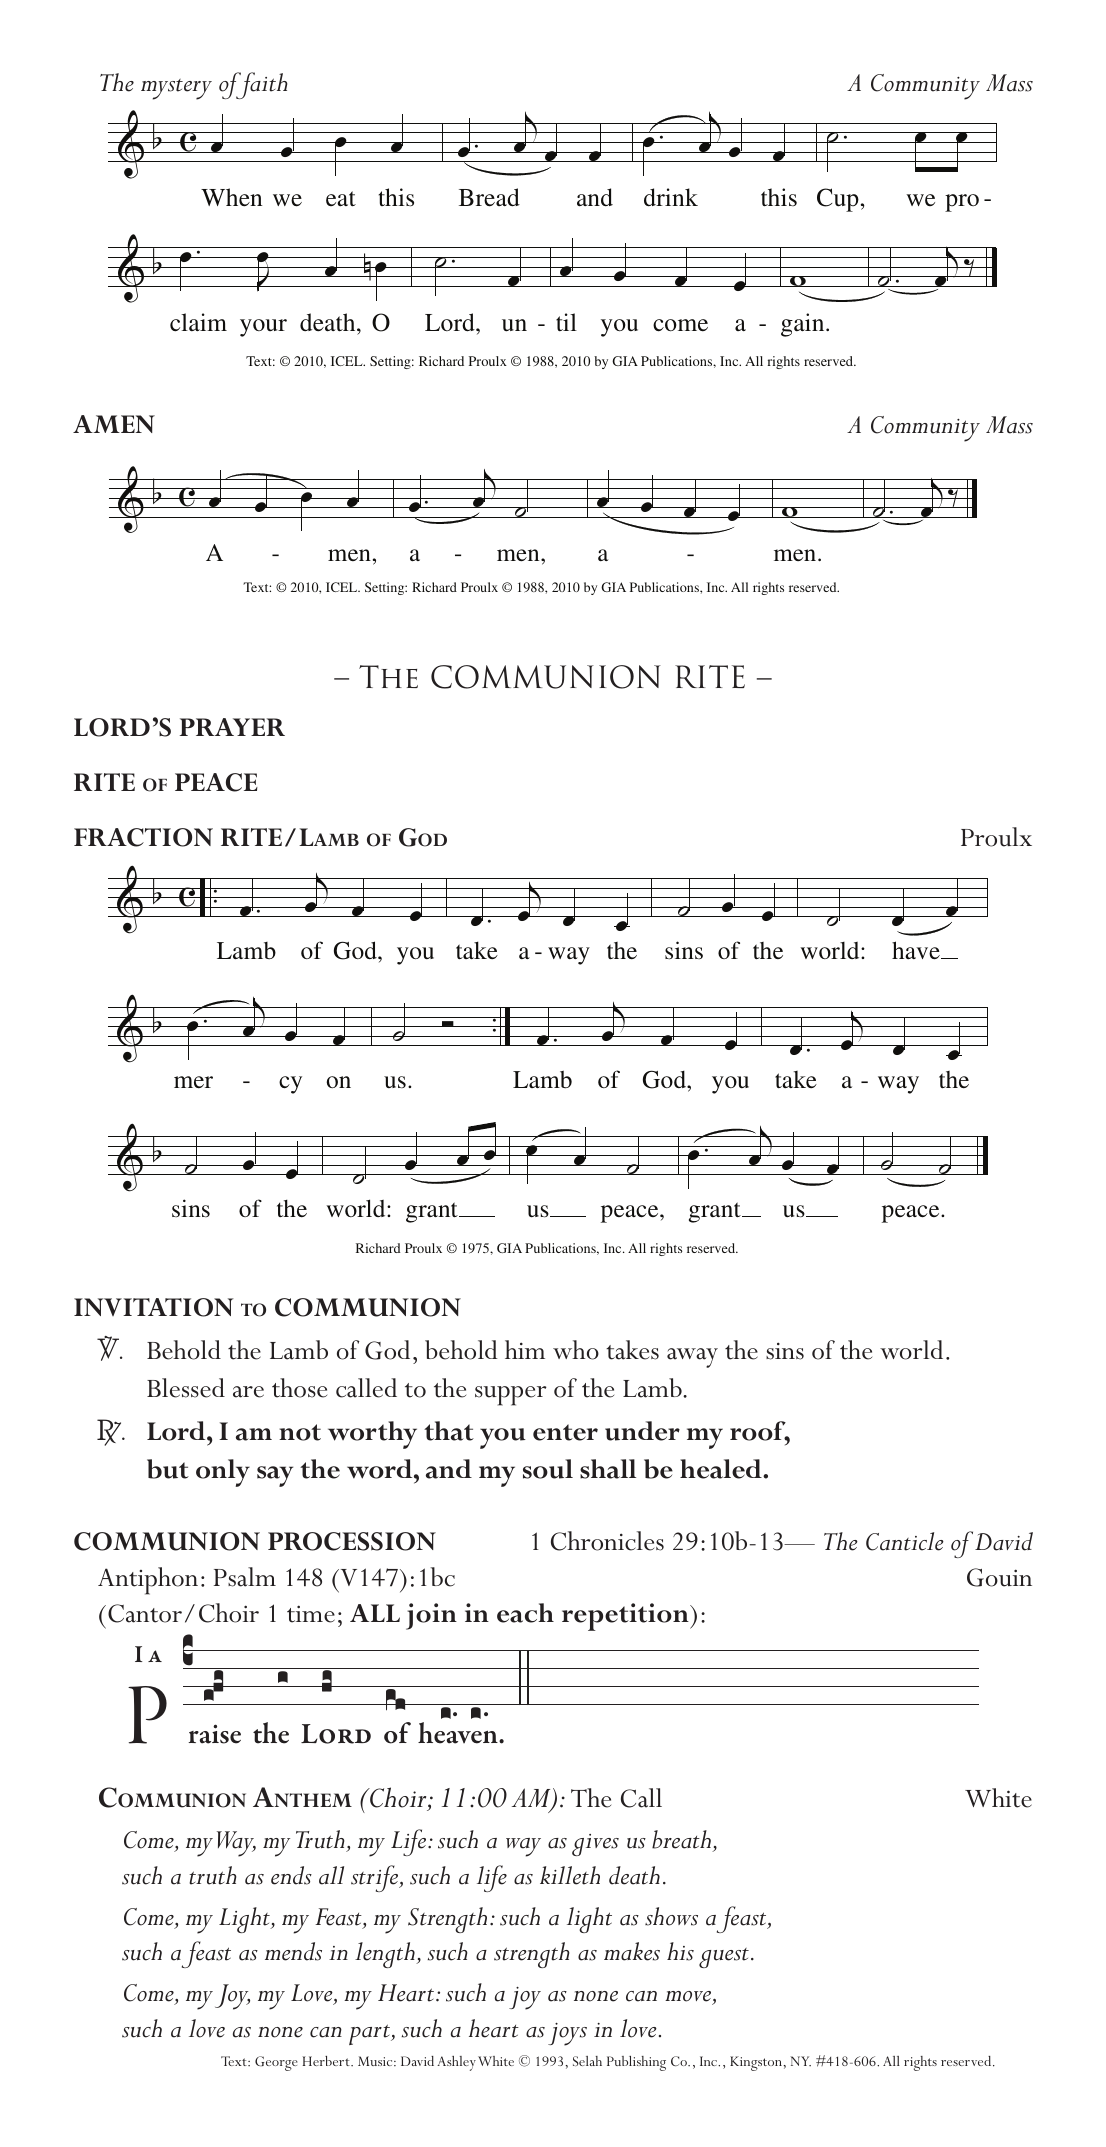 This document has width=1106, height=2147. What do you see at coordinates (724, 1958) in the document?
I see `guest` at bounding box center [724, 1958].
